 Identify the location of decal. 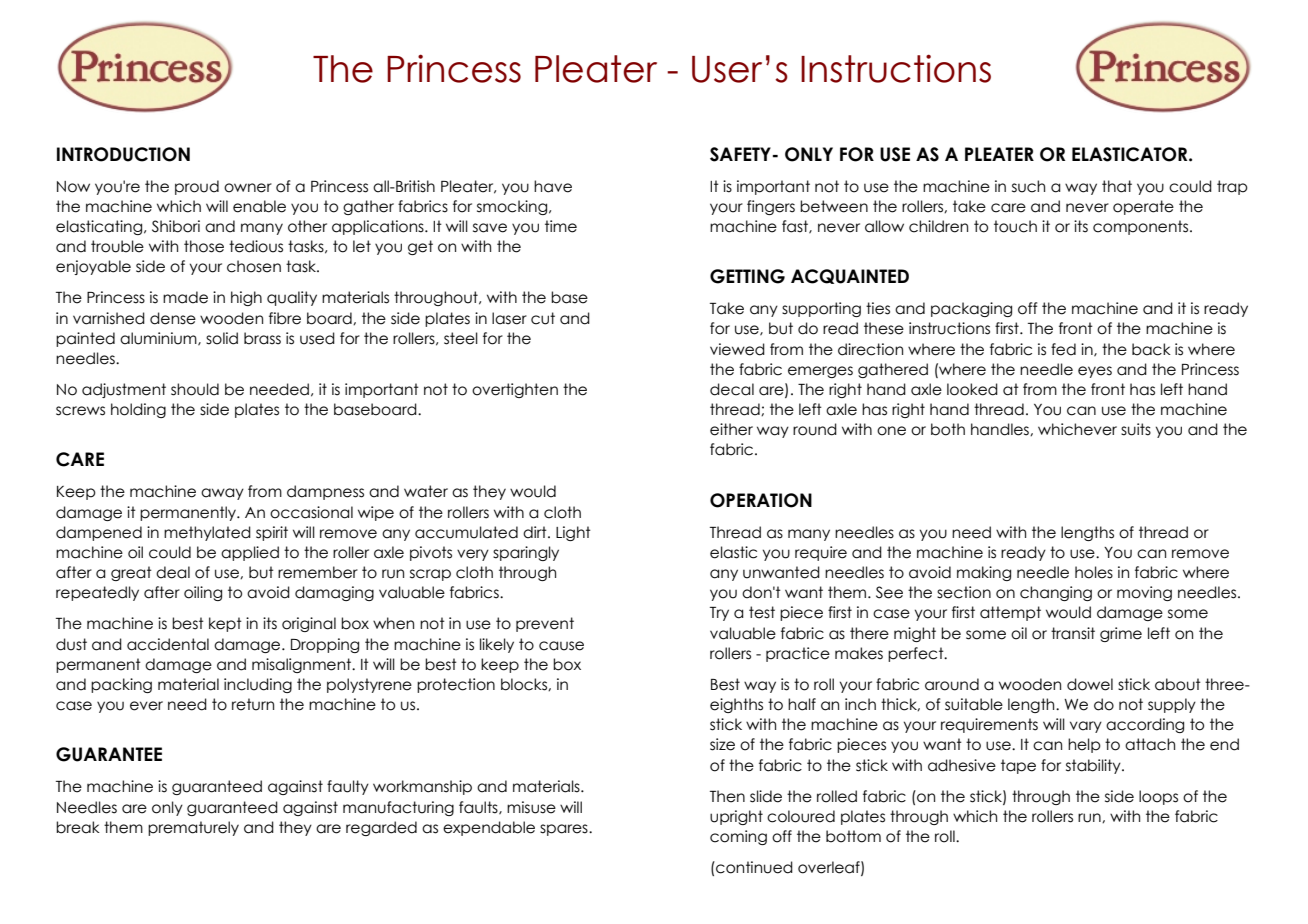
(732, 389).
